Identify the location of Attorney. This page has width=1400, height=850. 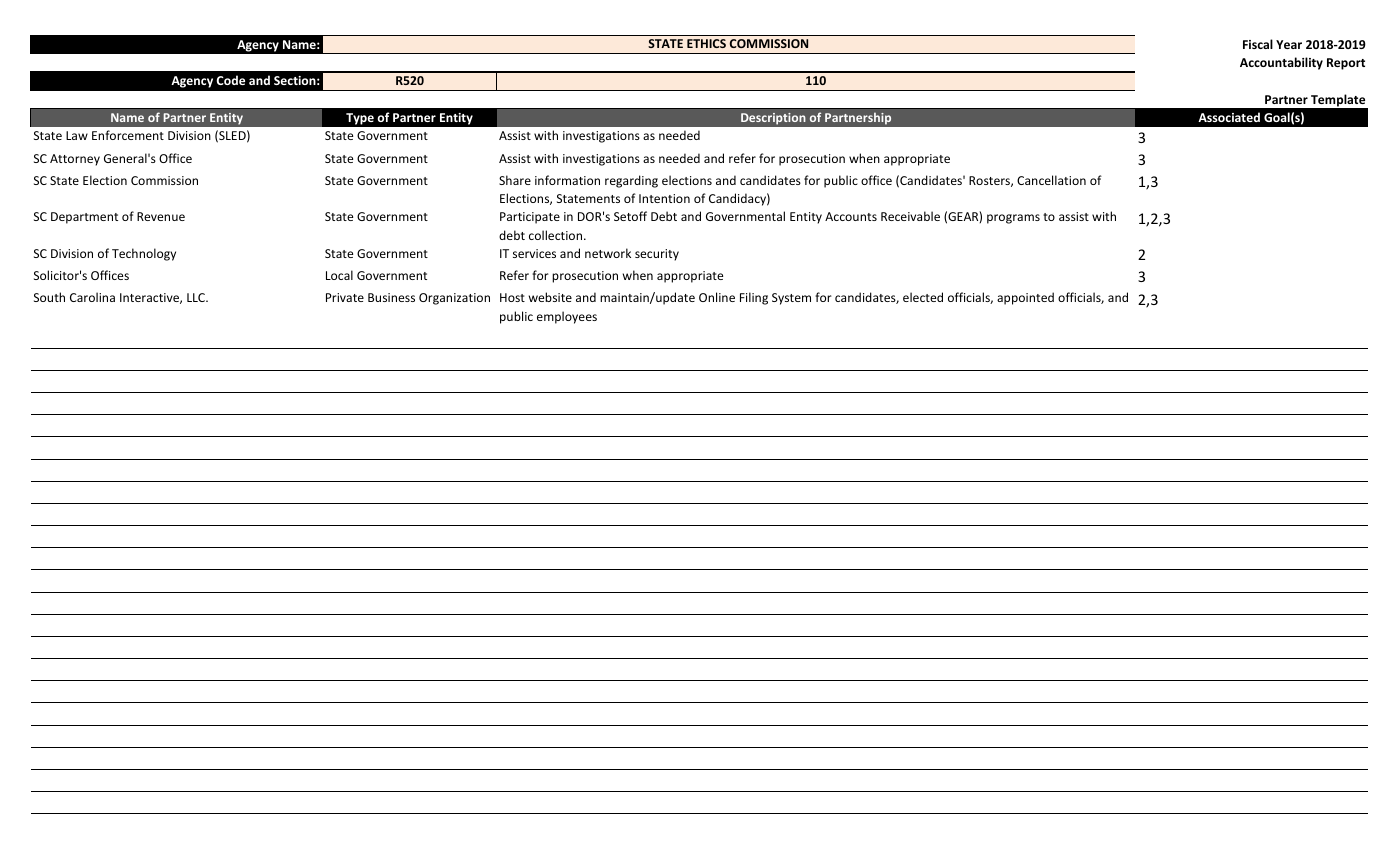
(75, 160).
